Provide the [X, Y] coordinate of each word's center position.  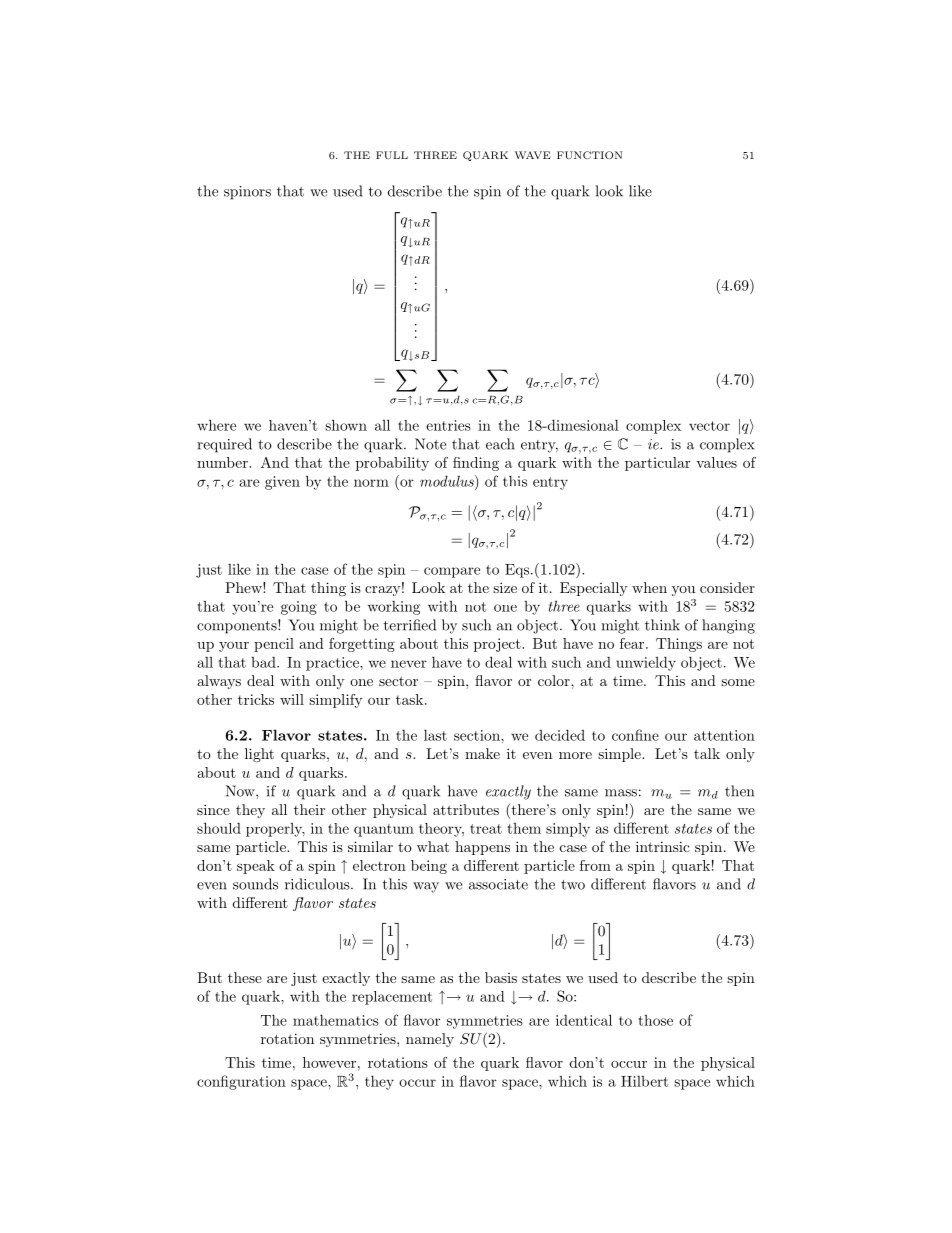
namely [430, 1040]
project [498, 645]
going [299, 608]
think [662, 625]
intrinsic [663, 846]
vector [709, 426]
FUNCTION [590, 155]
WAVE [533, 155]
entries [448, 425]
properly [275, 830]
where [216, 425]
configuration [241, 1082]
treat [486, 829]
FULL [392, 155]
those [655, 1020]
